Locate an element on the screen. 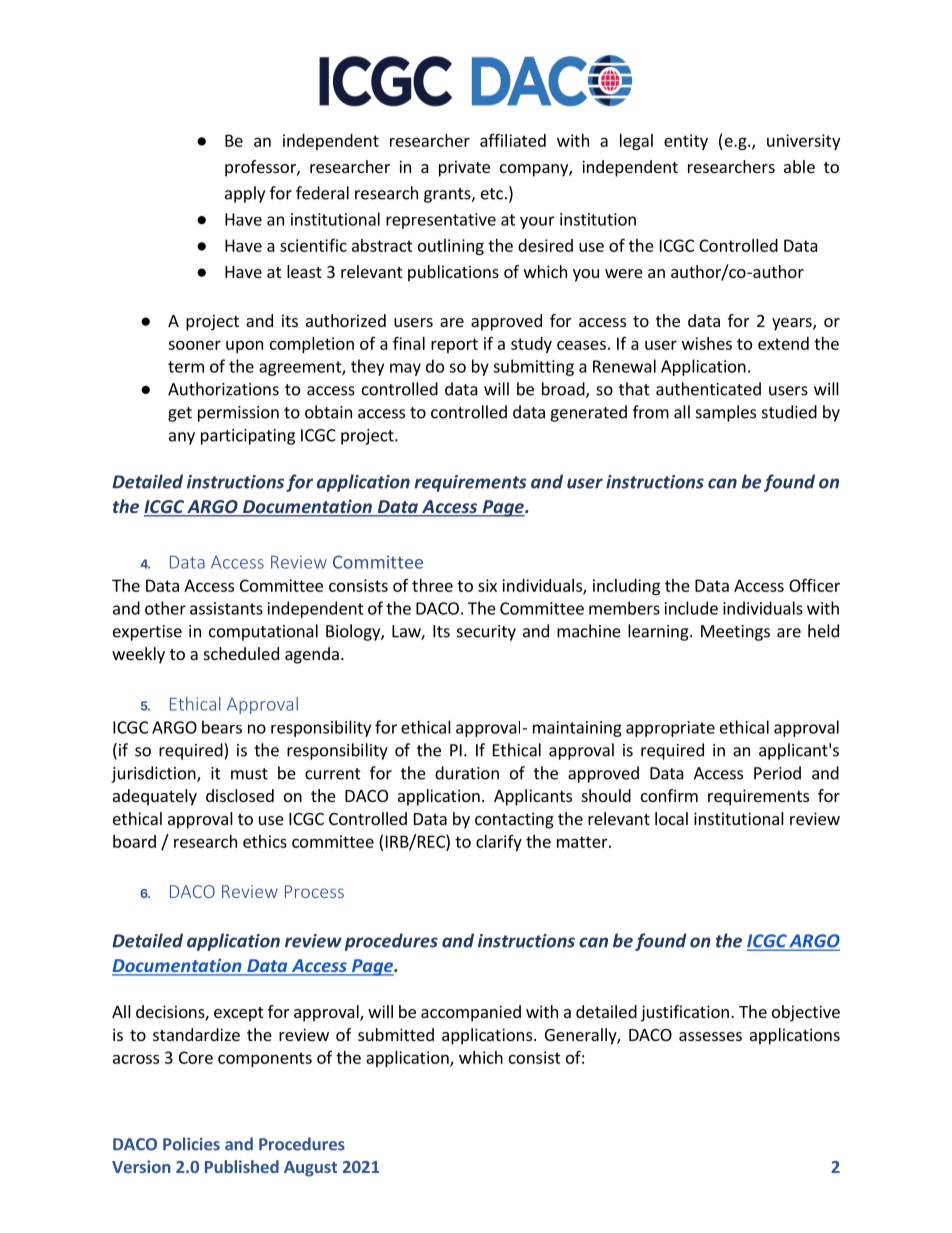  apply is located at coordinates (245, 194).
